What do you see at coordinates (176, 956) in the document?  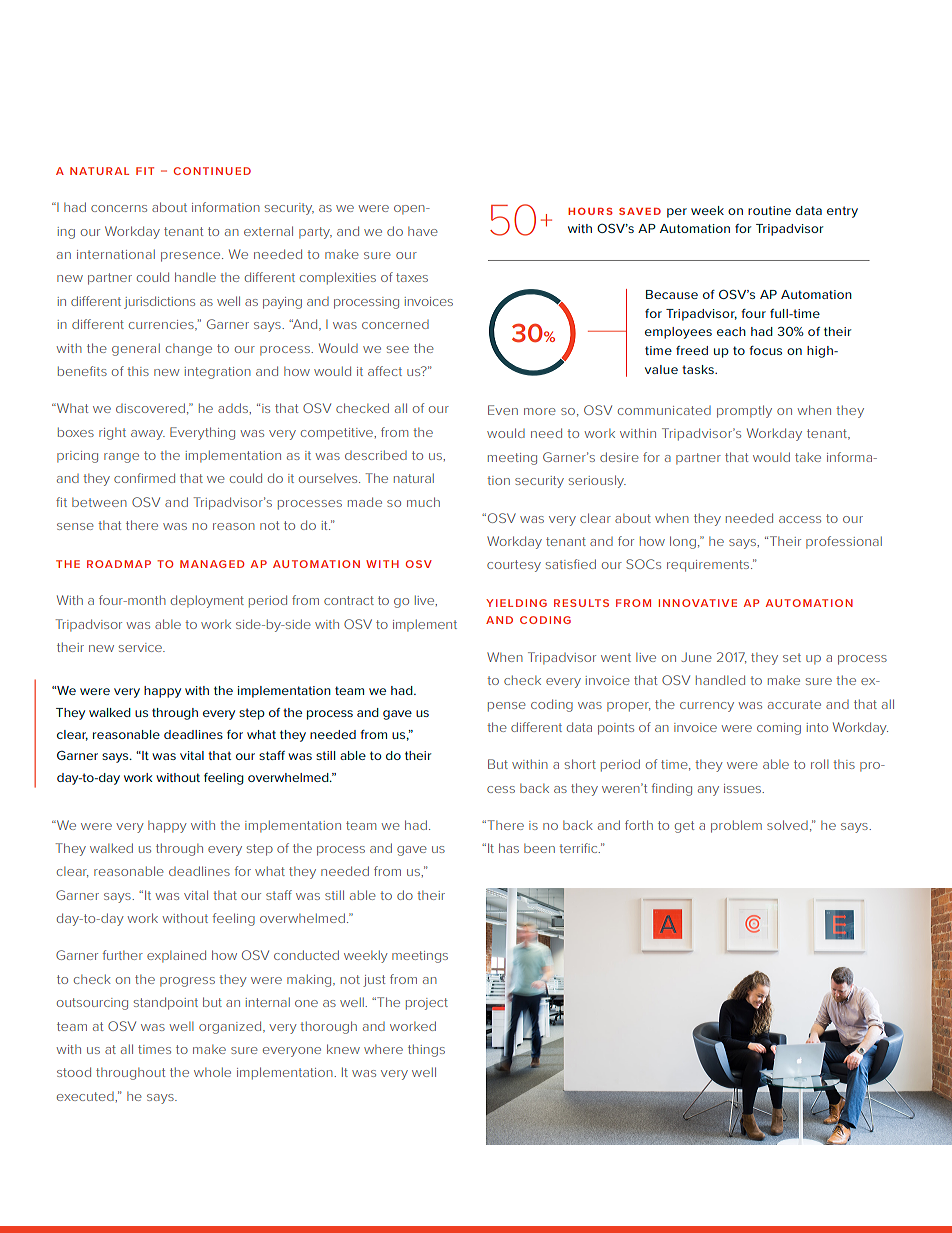 I see `explained` at bounding box center [176, 956].
